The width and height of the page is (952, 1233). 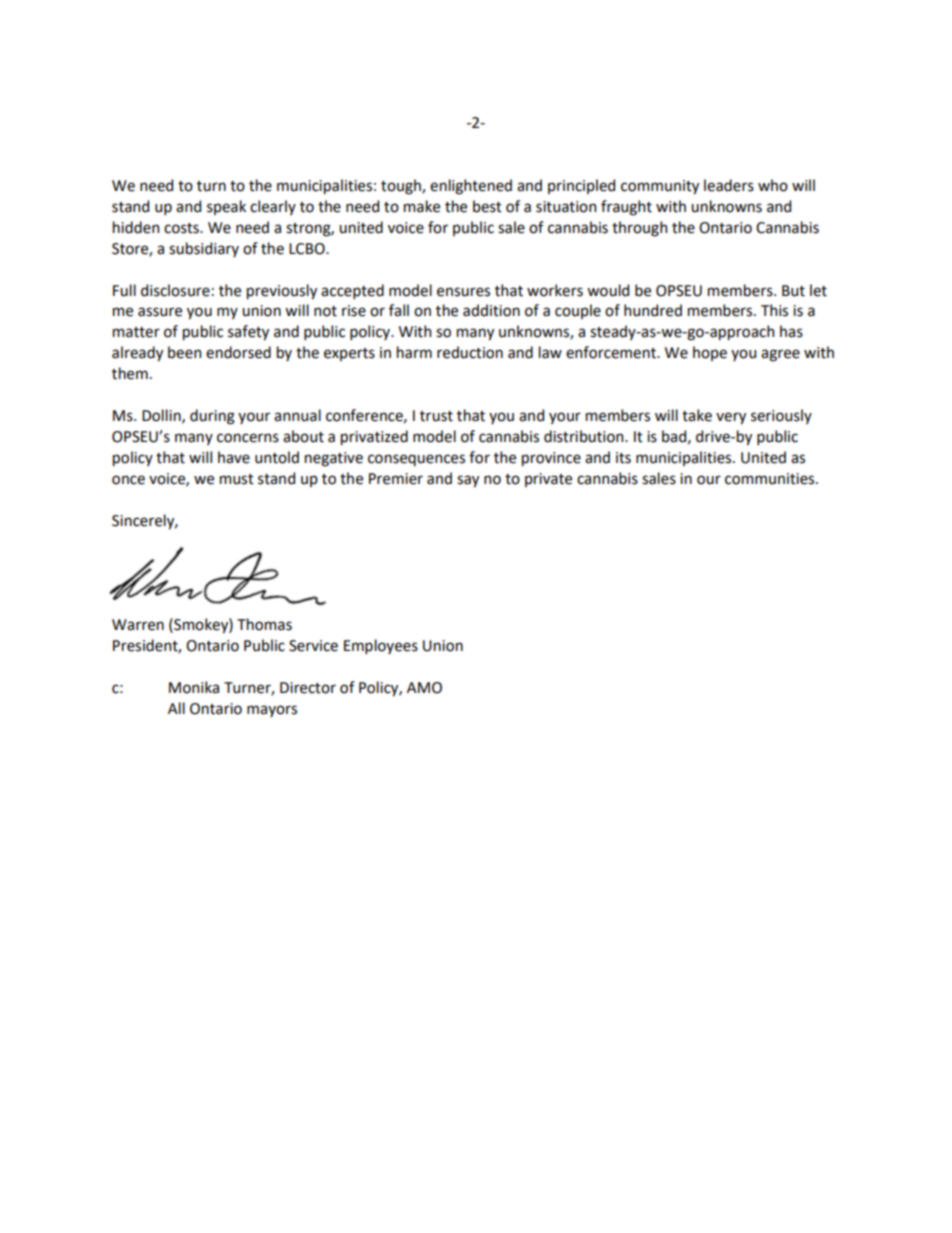 What do you see at coordinates (237, 479) in the page?
I see `must` at bounding box center [237, 479].
